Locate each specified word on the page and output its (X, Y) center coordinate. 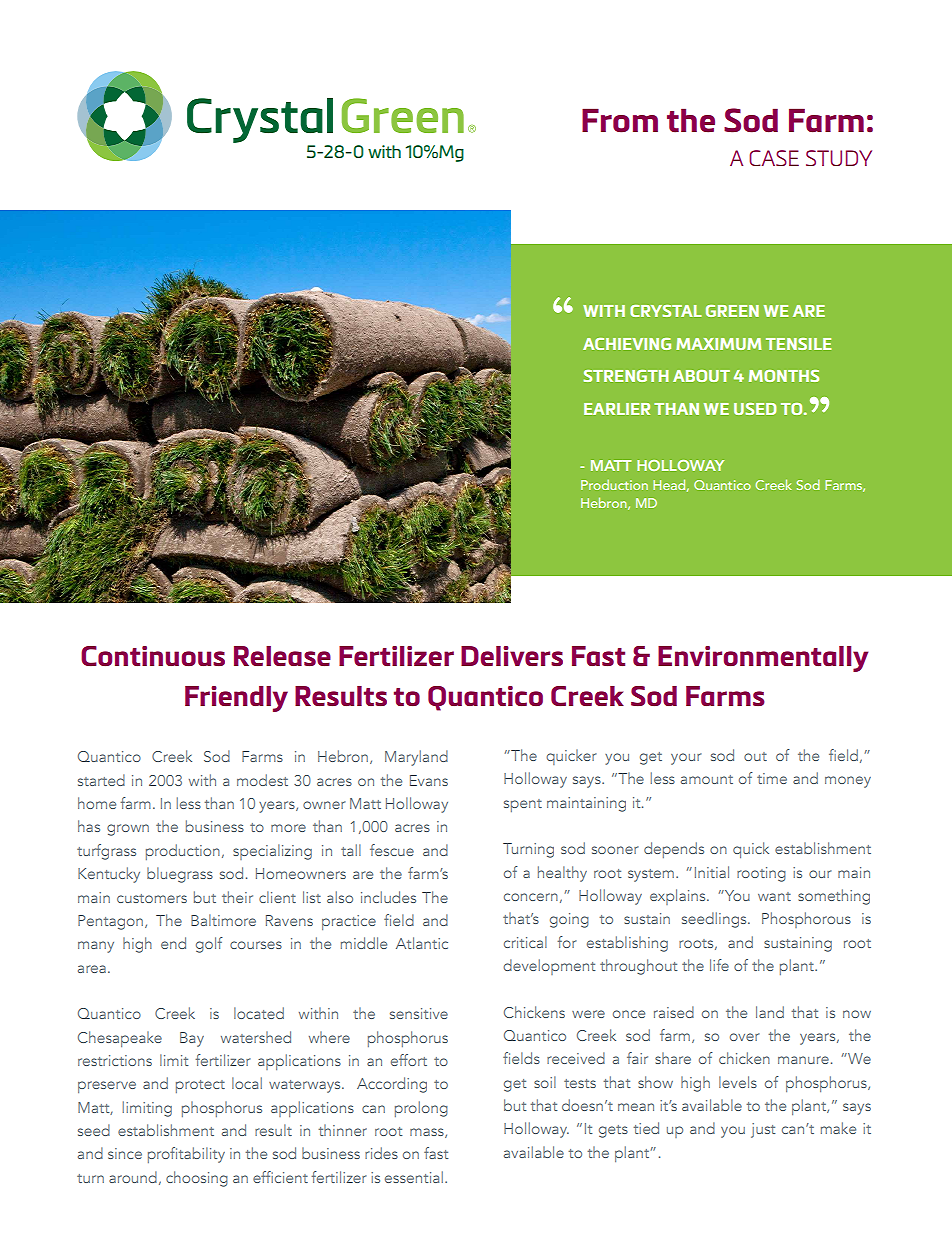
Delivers (512, 656)
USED (755, 409)
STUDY (839, 158)
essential (414, 1177)
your (686, 759)
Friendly (236, 699)
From (620, 120)
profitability (186, 1155)
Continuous (153, 656)
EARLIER (617, 409)
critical (525, 942)
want (774, 896)
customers (152, 898)
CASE (774, 158)
